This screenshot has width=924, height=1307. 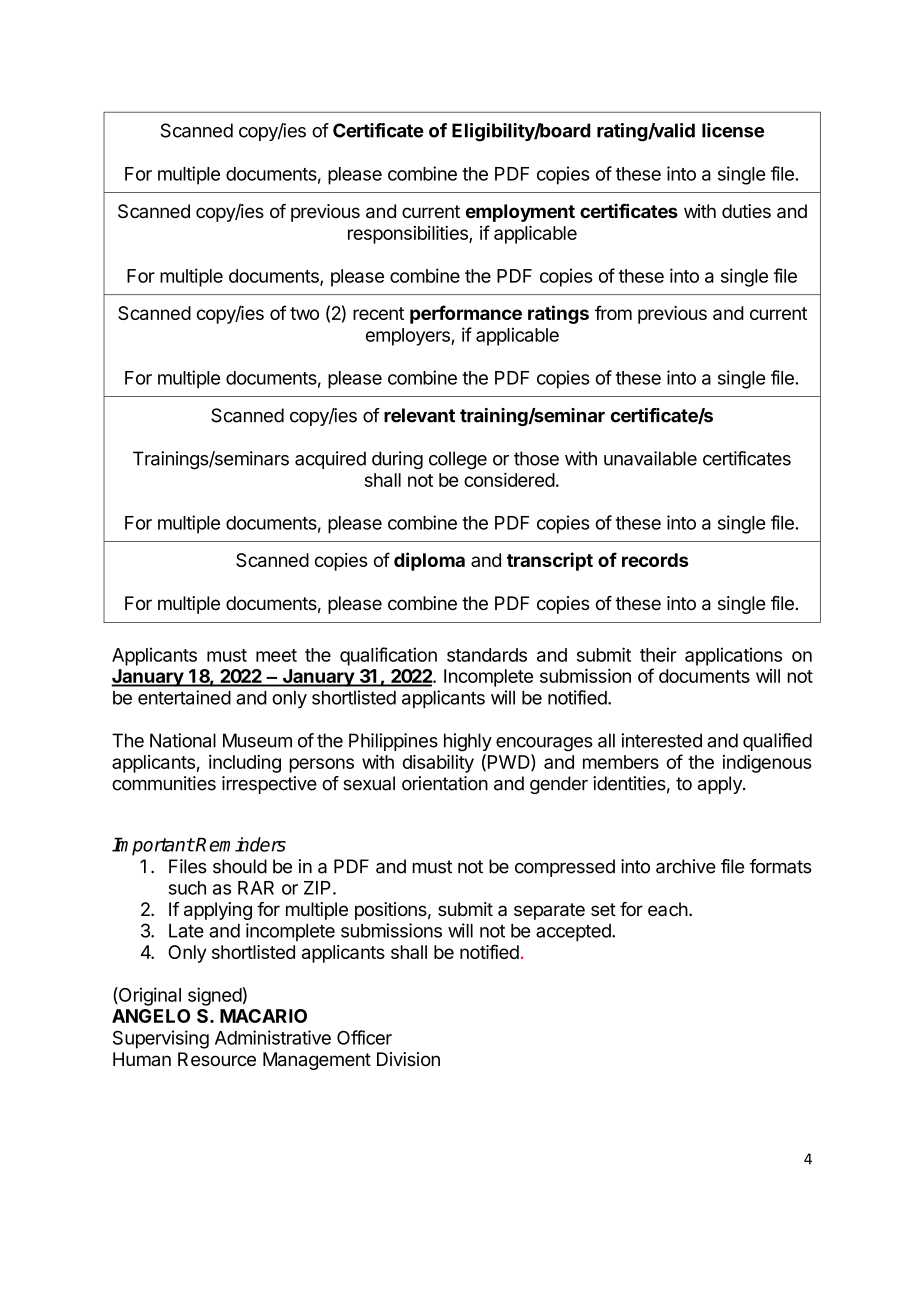 What do you see at coordinates (520, 213) in the screenshot?
I see `employment` at bounding box center [520, 213].
